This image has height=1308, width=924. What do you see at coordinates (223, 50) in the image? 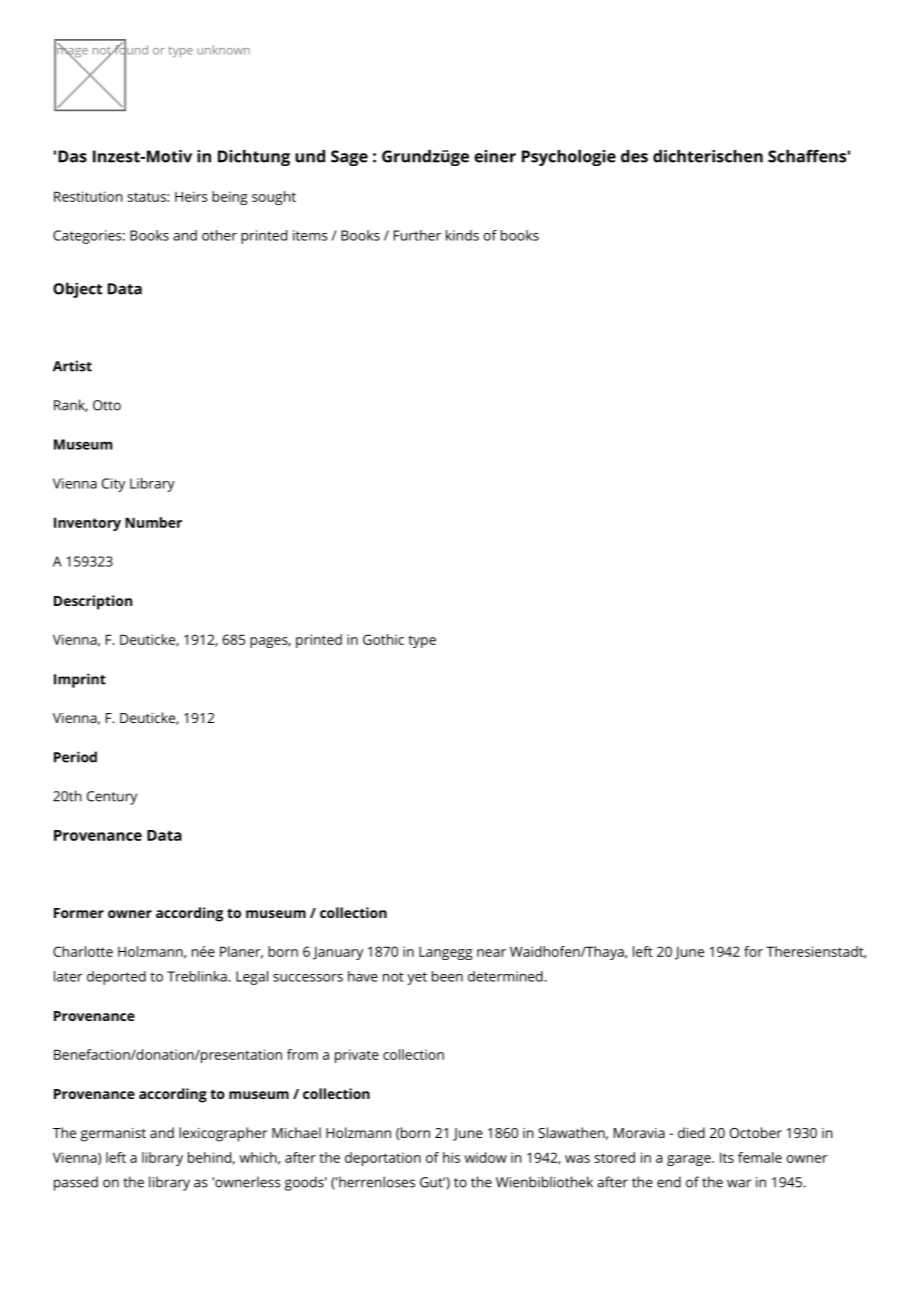
I see `unknown` at bounding box center [223, 50].
